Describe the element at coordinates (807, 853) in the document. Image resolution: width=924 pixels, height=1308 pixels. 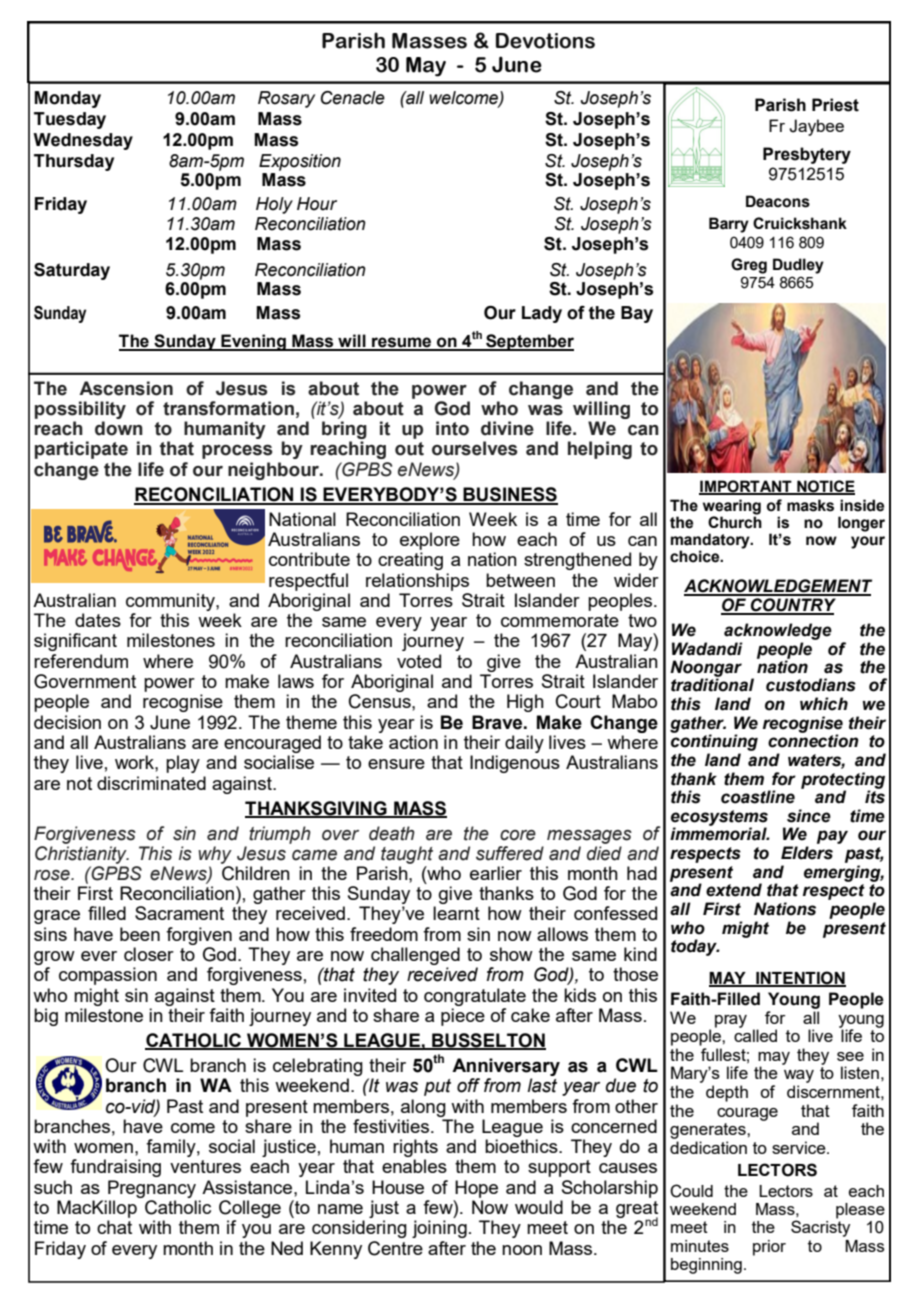
I see `Elders` at that location.
